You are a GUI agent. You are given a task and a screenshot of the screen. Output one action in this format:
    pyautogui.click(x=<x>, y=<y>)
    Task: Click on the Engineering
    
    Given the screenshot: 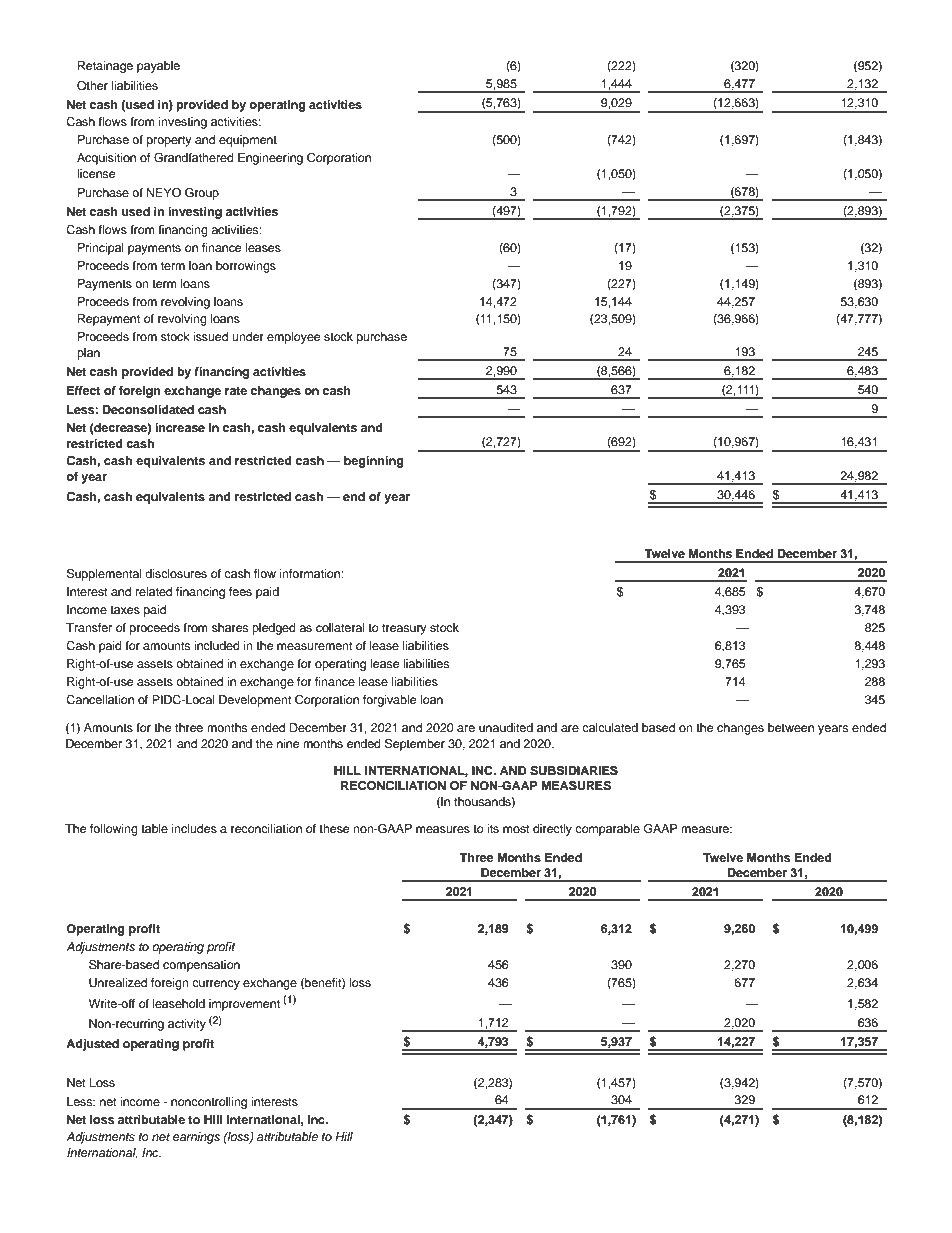 What is the action you would take?
    pyautogui.click(x=270, y=159)
